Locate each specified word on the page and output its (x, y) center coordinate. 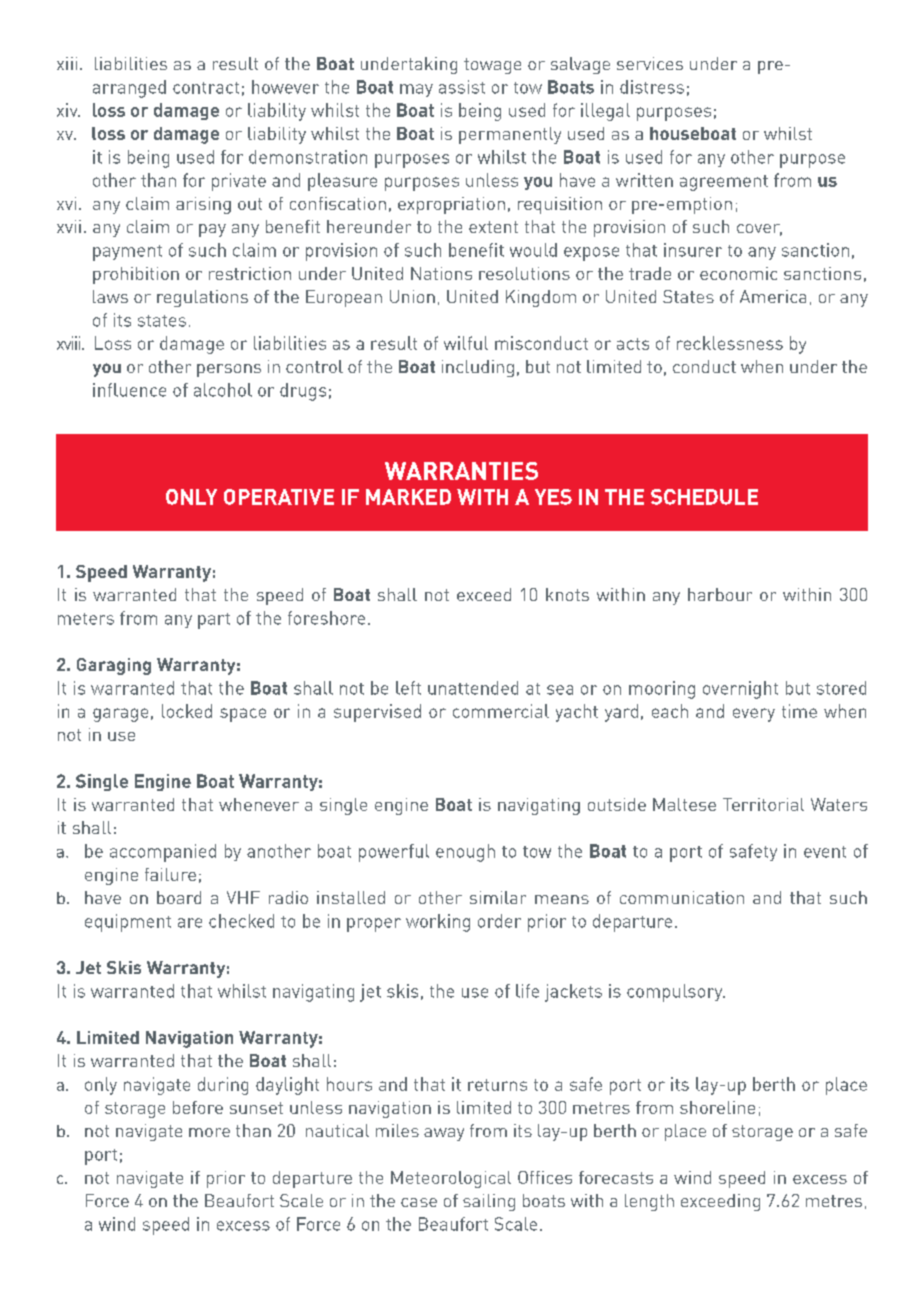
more (209, 1132)
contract (206, 88)
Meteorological (451, 1179)
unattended (473, 688)
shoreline (717, 1107)
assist (462, 87)
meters (86, 619)
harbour (720, 594)
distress (652, 87)
